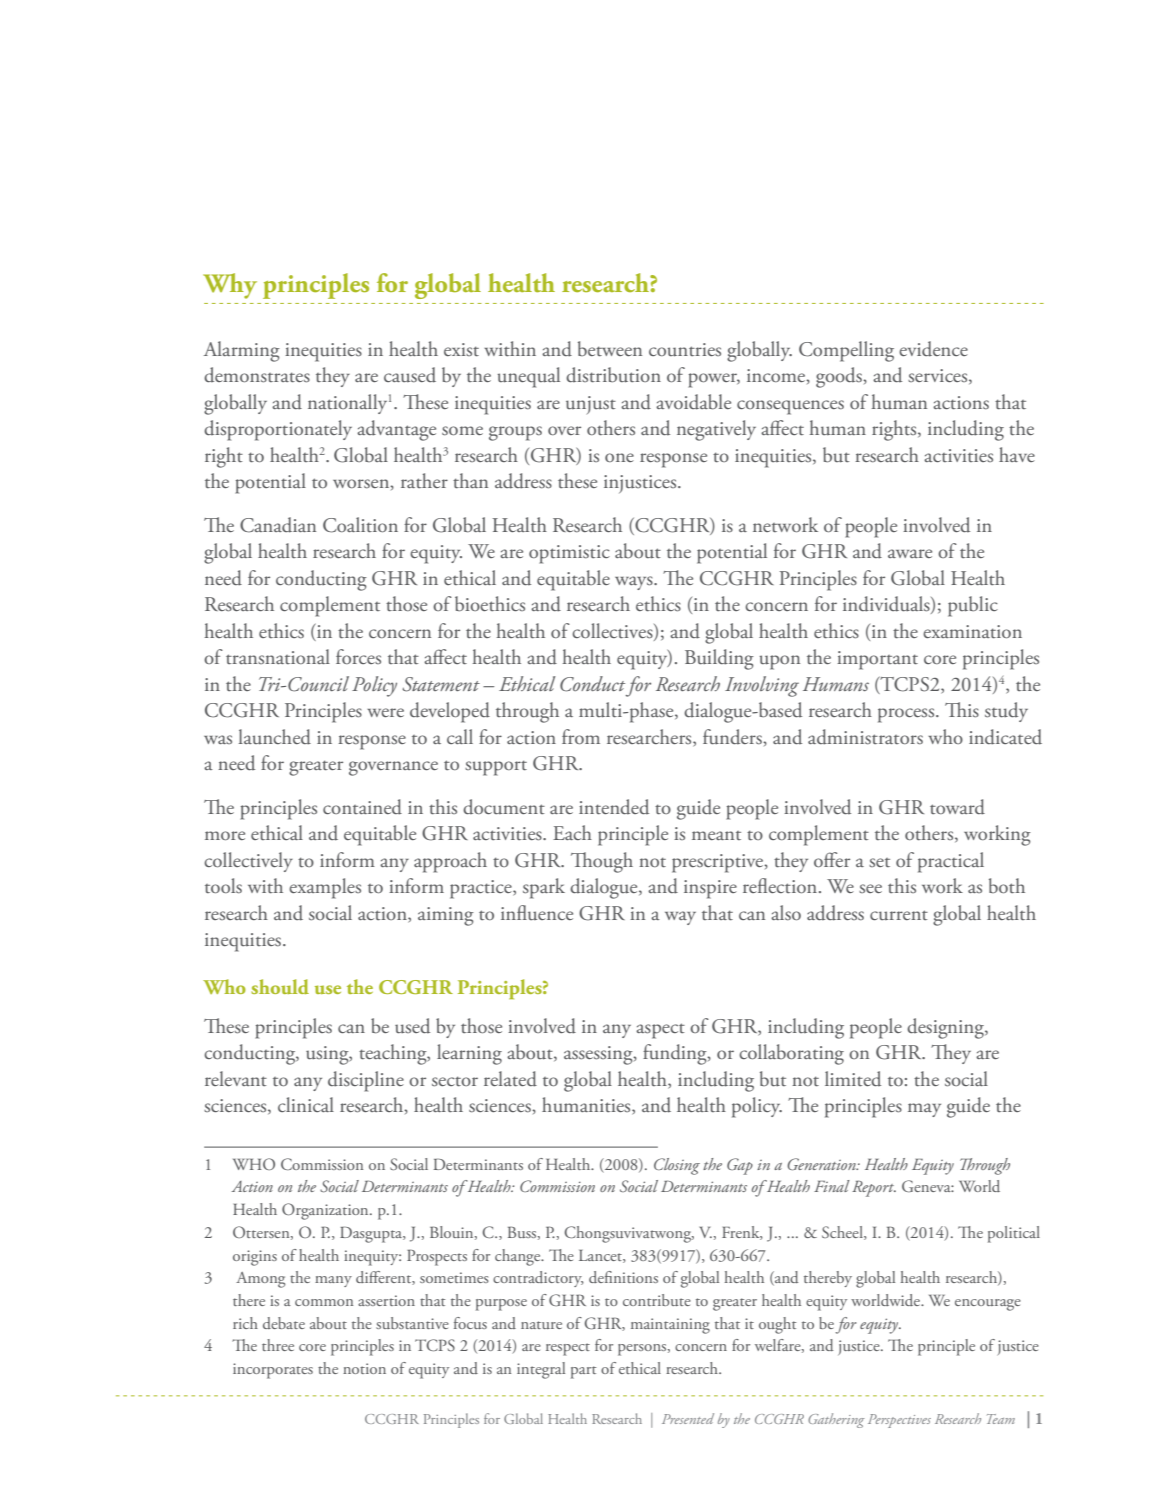 The image size is (1157, 1498). Describe the element at coordinates (273, 1371) in the page. I see `incorporates` at that location.
